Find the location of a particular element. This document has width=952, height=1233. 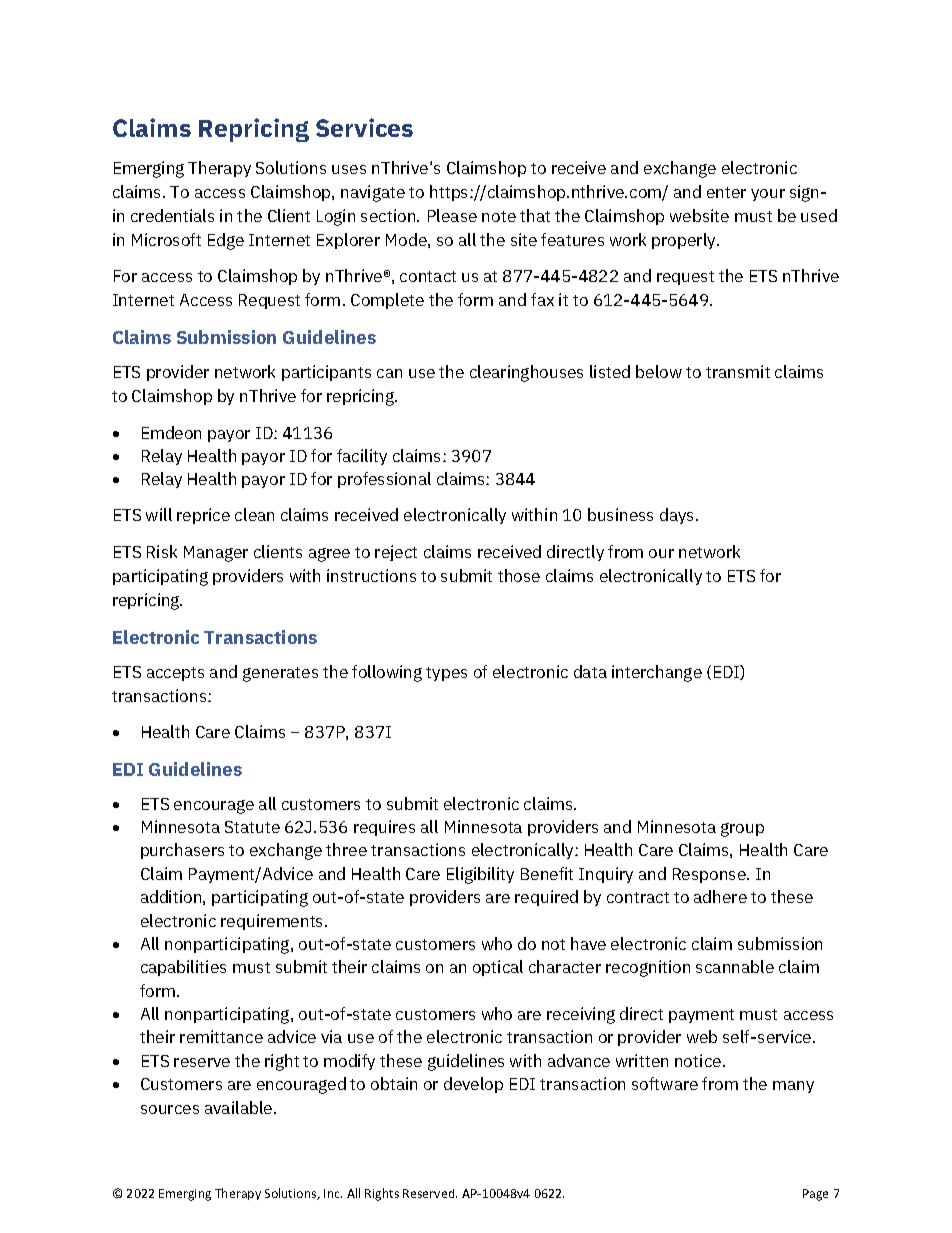

note is located at coordinates (499, 216).
